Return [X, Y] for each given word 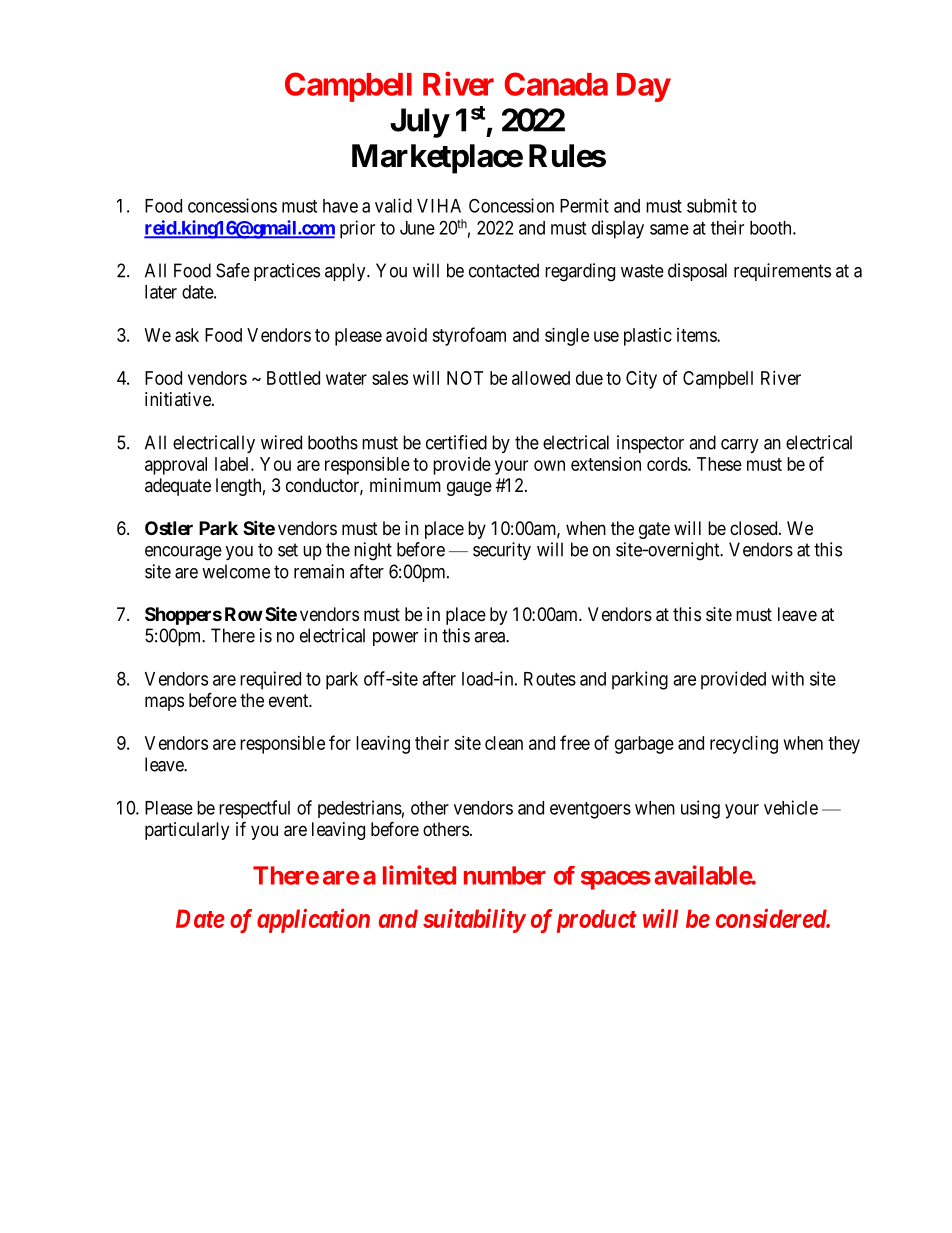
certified [456, 442]
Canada [556, 84]
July [419, 123]
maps [164, 703]
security [502, 551]
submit [712, 205]
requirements [782, 272]
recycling [744, 745]
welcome [236, 571]
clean [504, 743]
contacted [504, 270]
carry [740, 446]
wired [281, 442]
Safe [233, 270]
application [313, 920]
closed [755, 528]
